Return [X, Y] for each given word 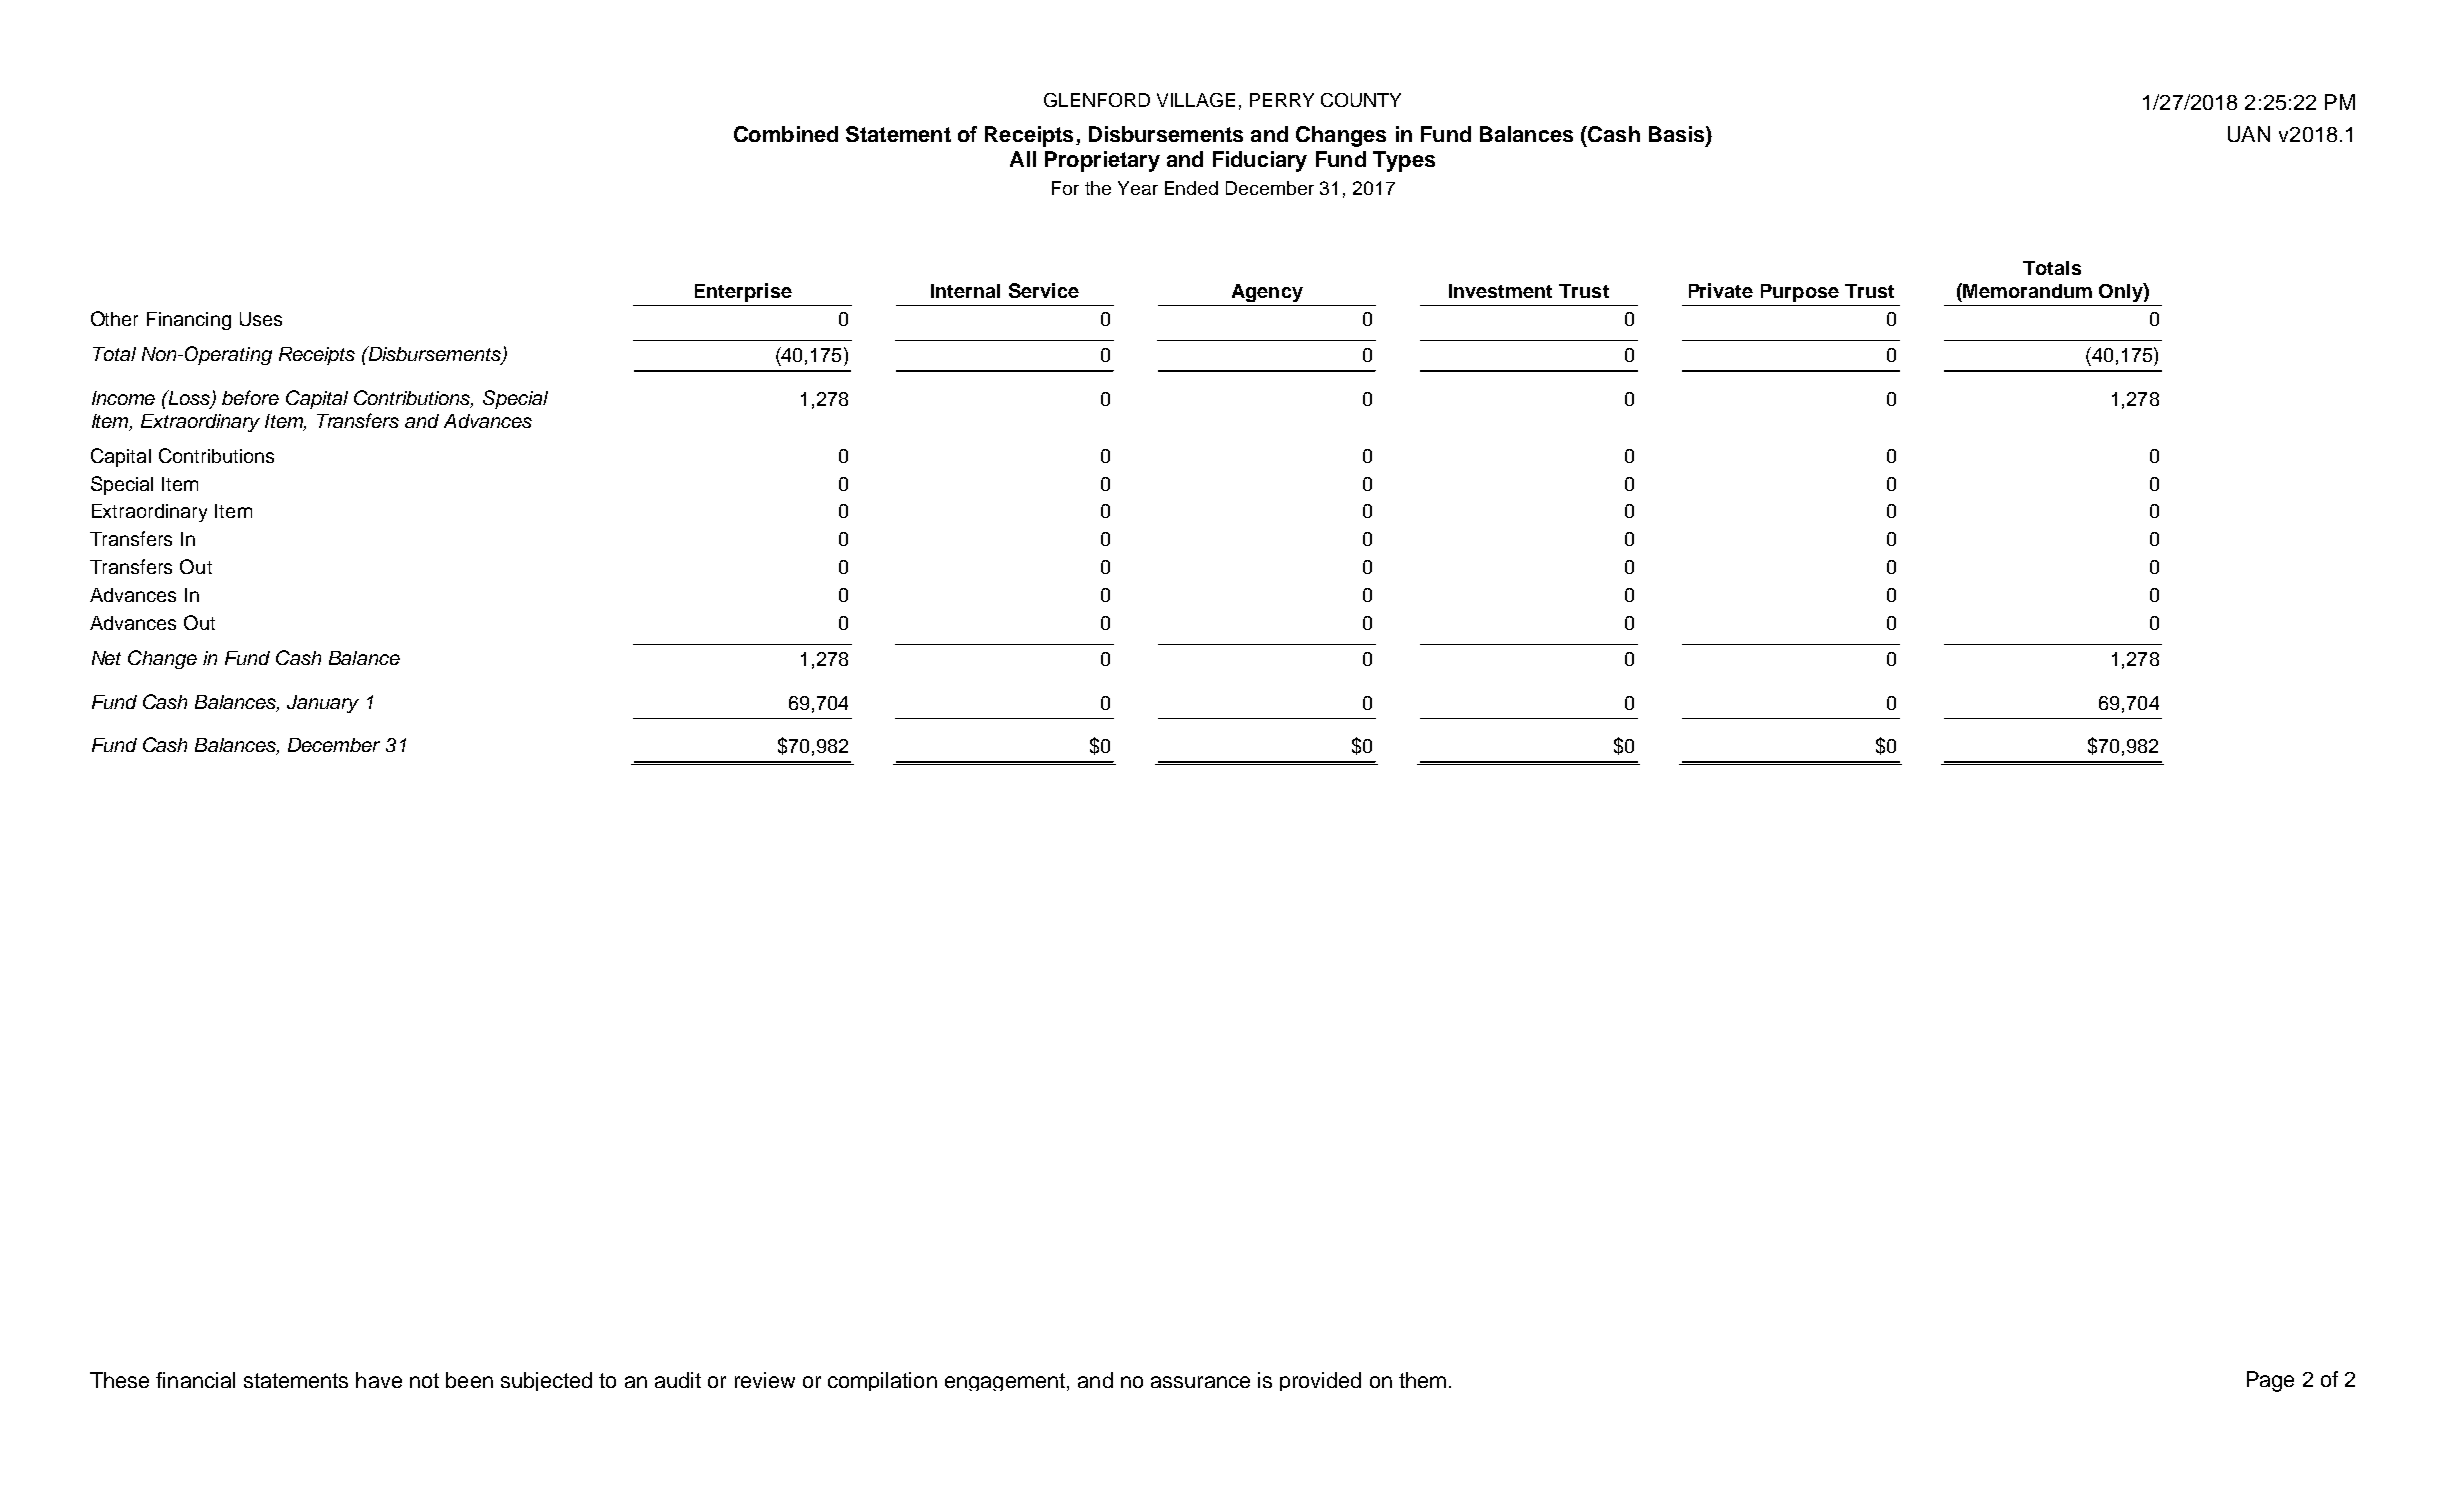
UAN [2249, 134]
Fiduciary [1260, 161]
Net [106, 658]
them [1422, 1380]
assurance [1200, 1382]
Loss [190, 399]
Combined [786, 134]
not [424, 1380]
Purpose [1800, 293]
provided [1320, 1381]
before [250, 397]
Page [2270, 1381]
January [323, 704]
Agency [1267, 293]
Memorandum [2026, 290]
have [379, 1380]
